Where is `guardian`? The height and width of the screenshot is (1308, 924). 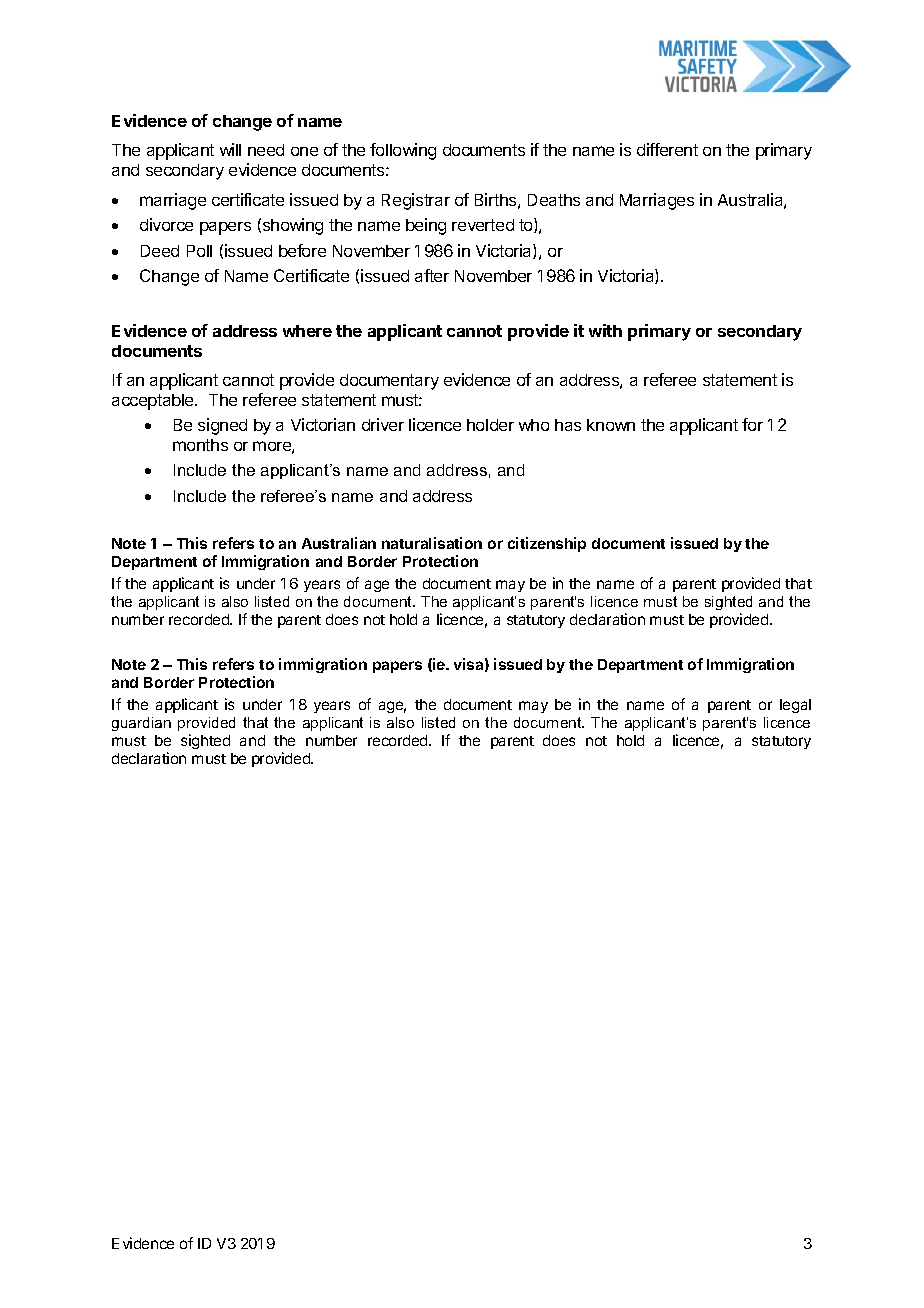
guardian is located at coordinates (141, 724).
